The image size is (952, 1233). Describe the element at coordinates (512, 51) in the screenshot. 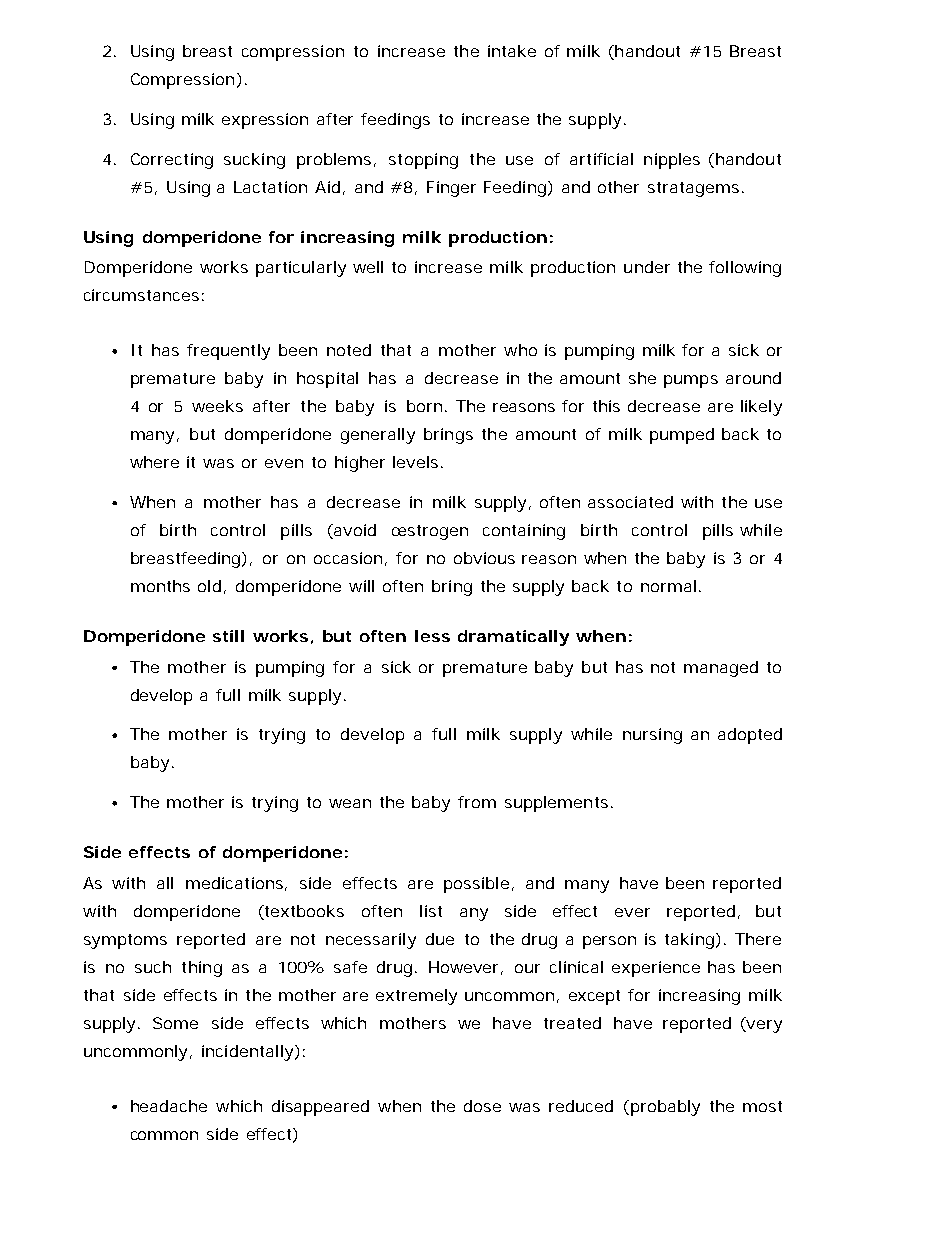

I see `intake` at that location.
